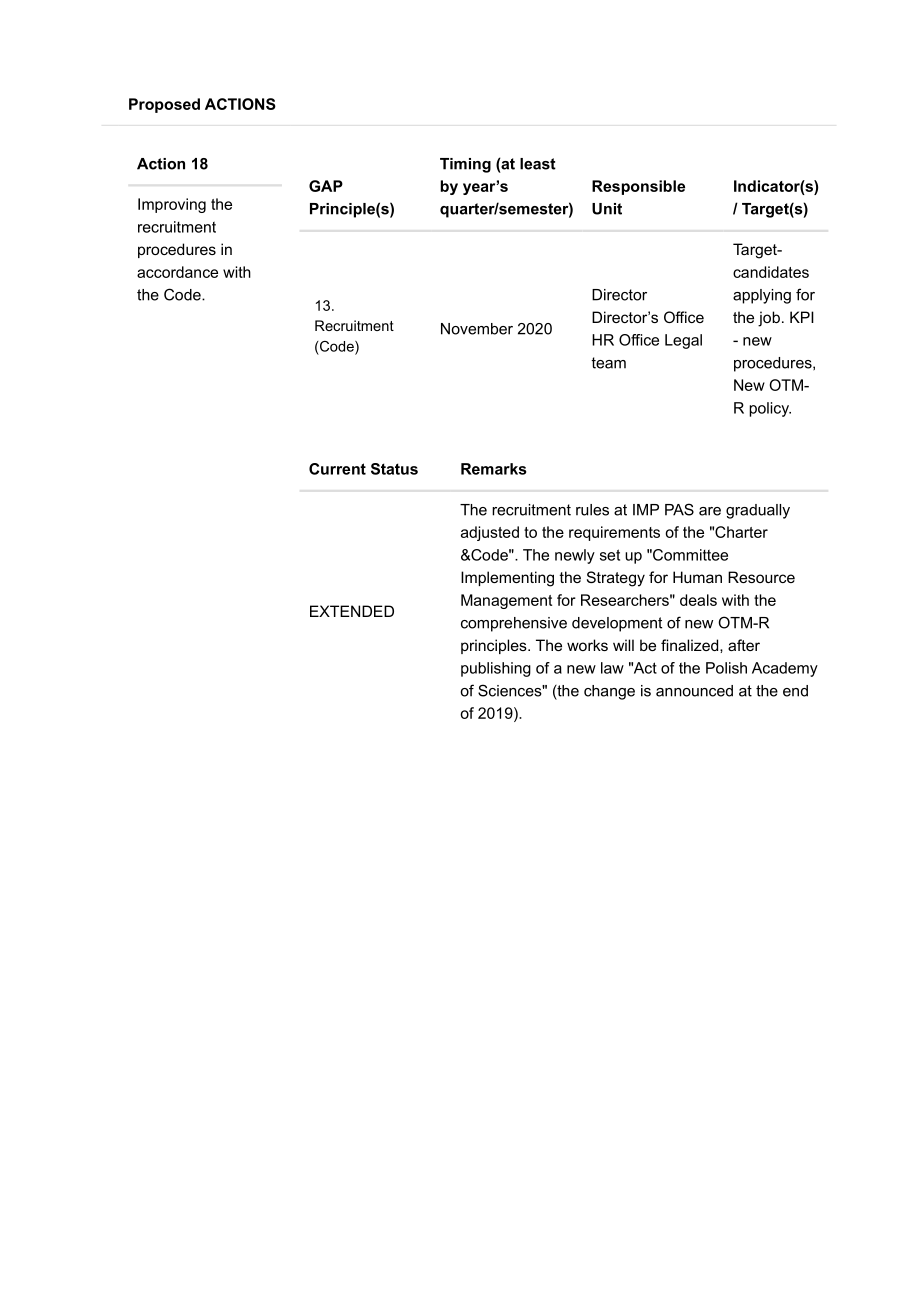  What do you see at coordinates (710, 511) in the image?
I see `are` at bounding box center [710, 511].
